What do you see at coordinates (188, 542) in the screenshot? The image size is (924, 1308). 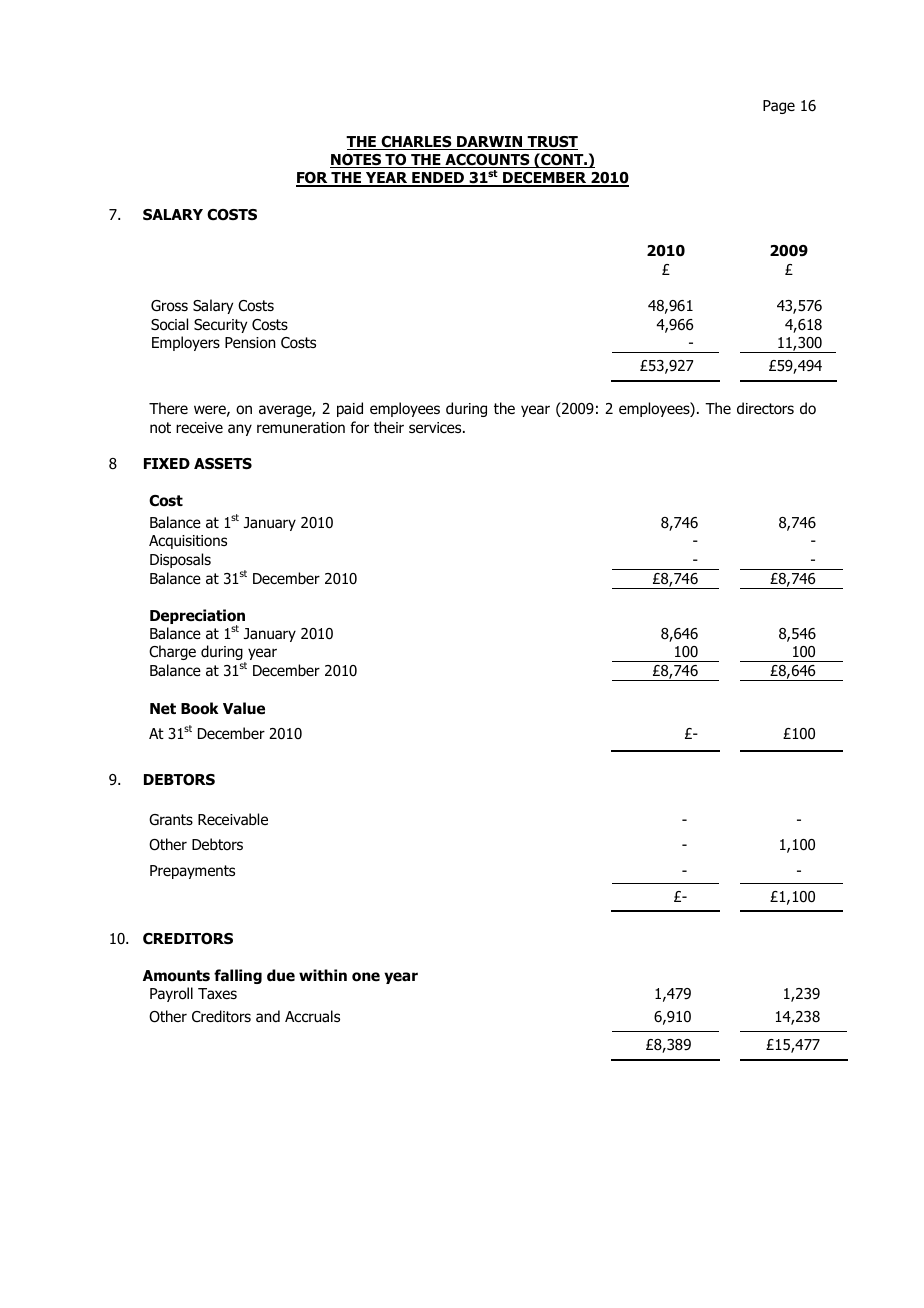 I see `Acquisitions` at bounding box center [188, 542].
